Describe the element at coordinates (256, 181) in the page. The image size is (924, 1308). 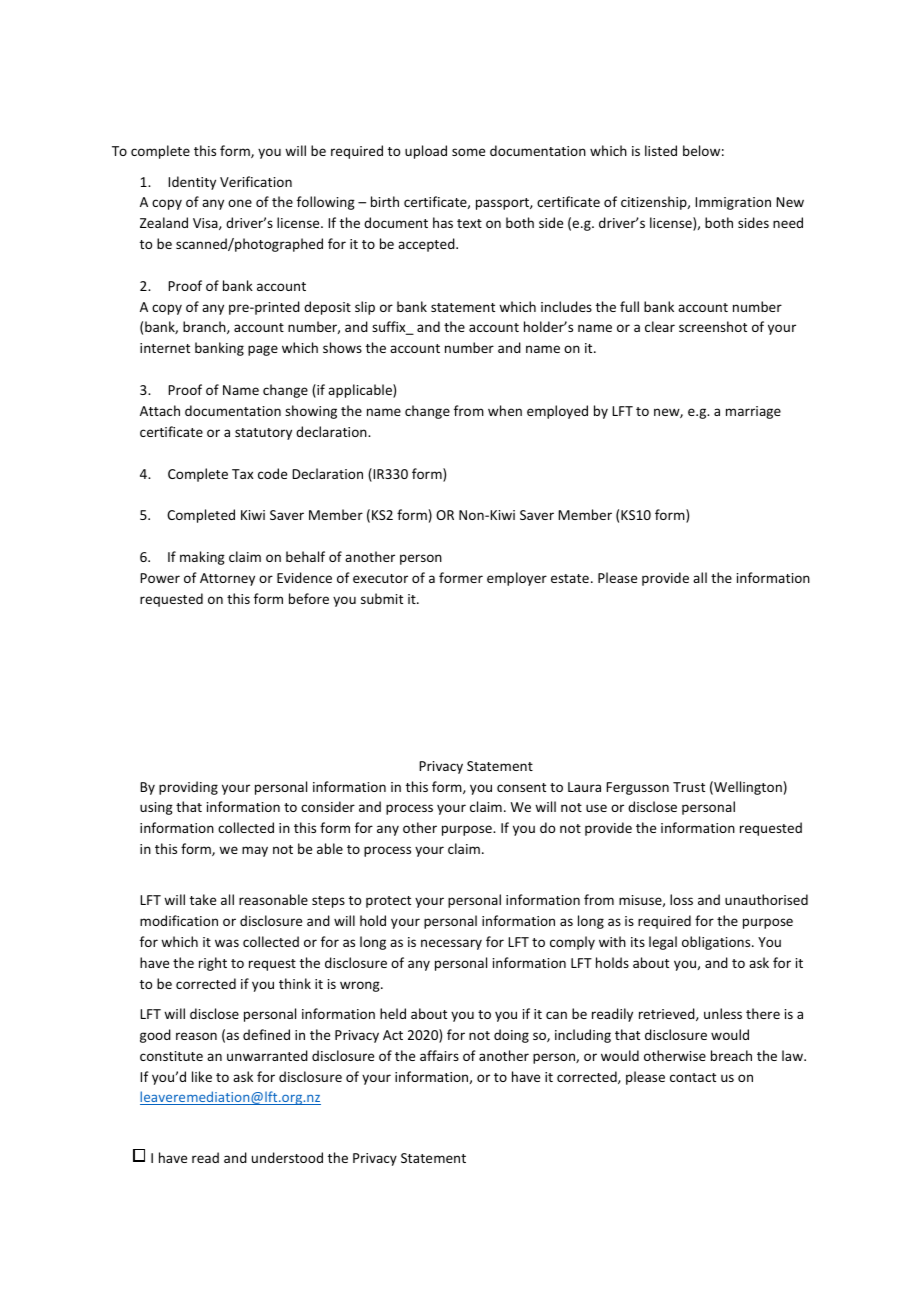
I see `Verification` at that location.
